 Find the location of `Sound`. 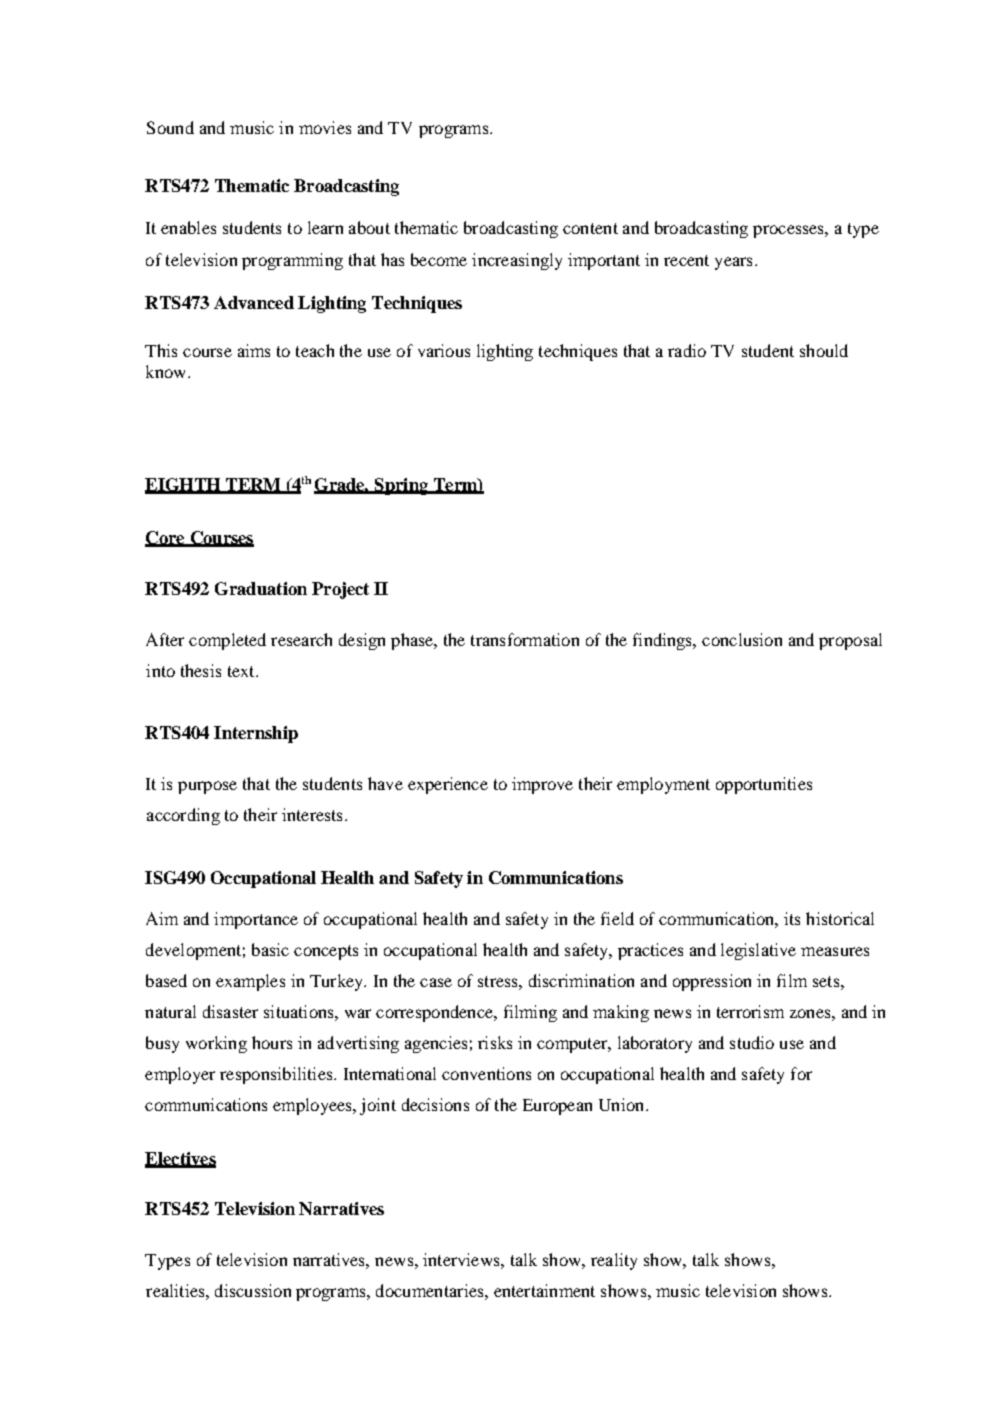

Sound is located at coordinates (170, 127).
